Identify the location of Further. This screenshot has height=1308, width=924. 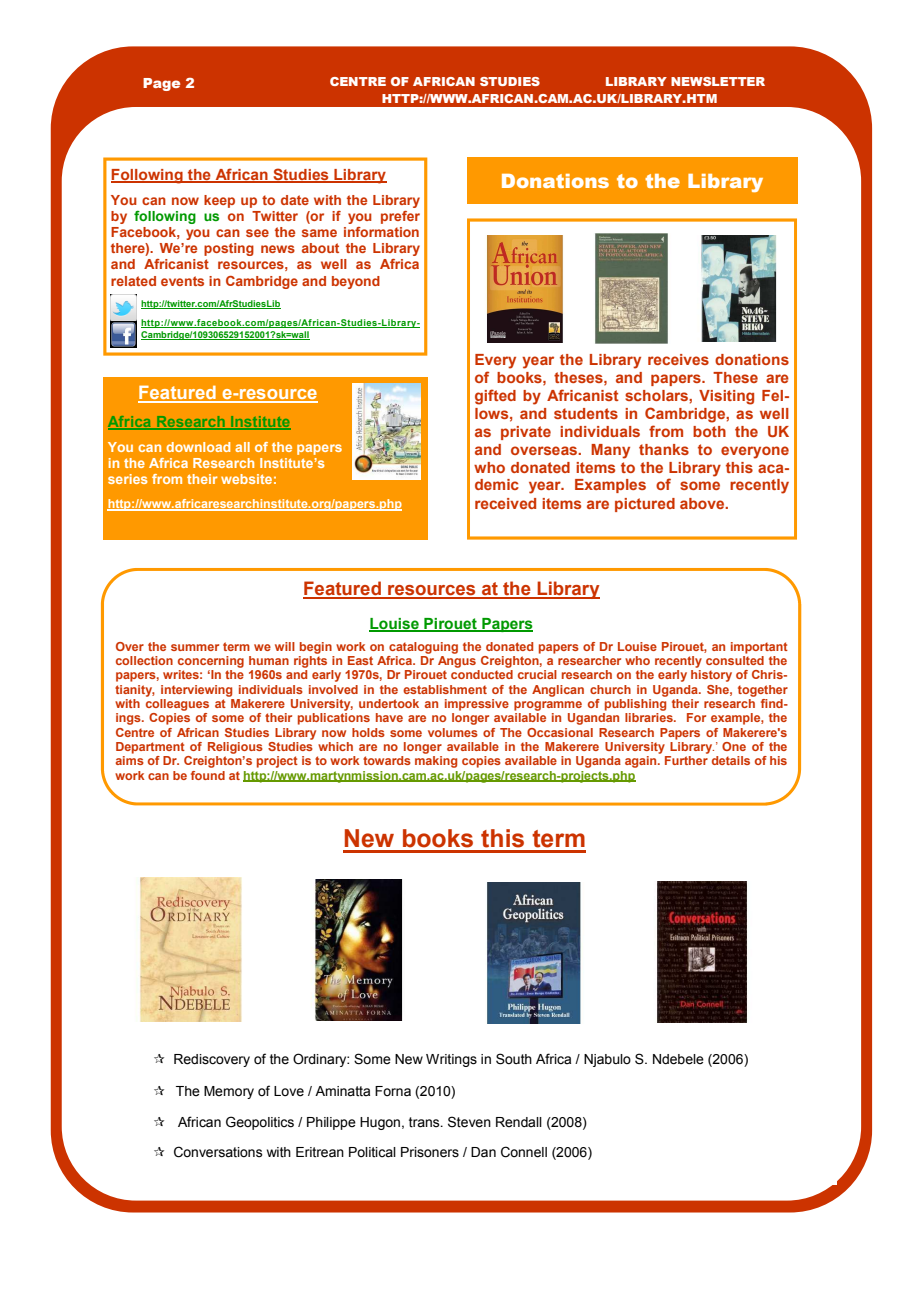
(686, 760).
